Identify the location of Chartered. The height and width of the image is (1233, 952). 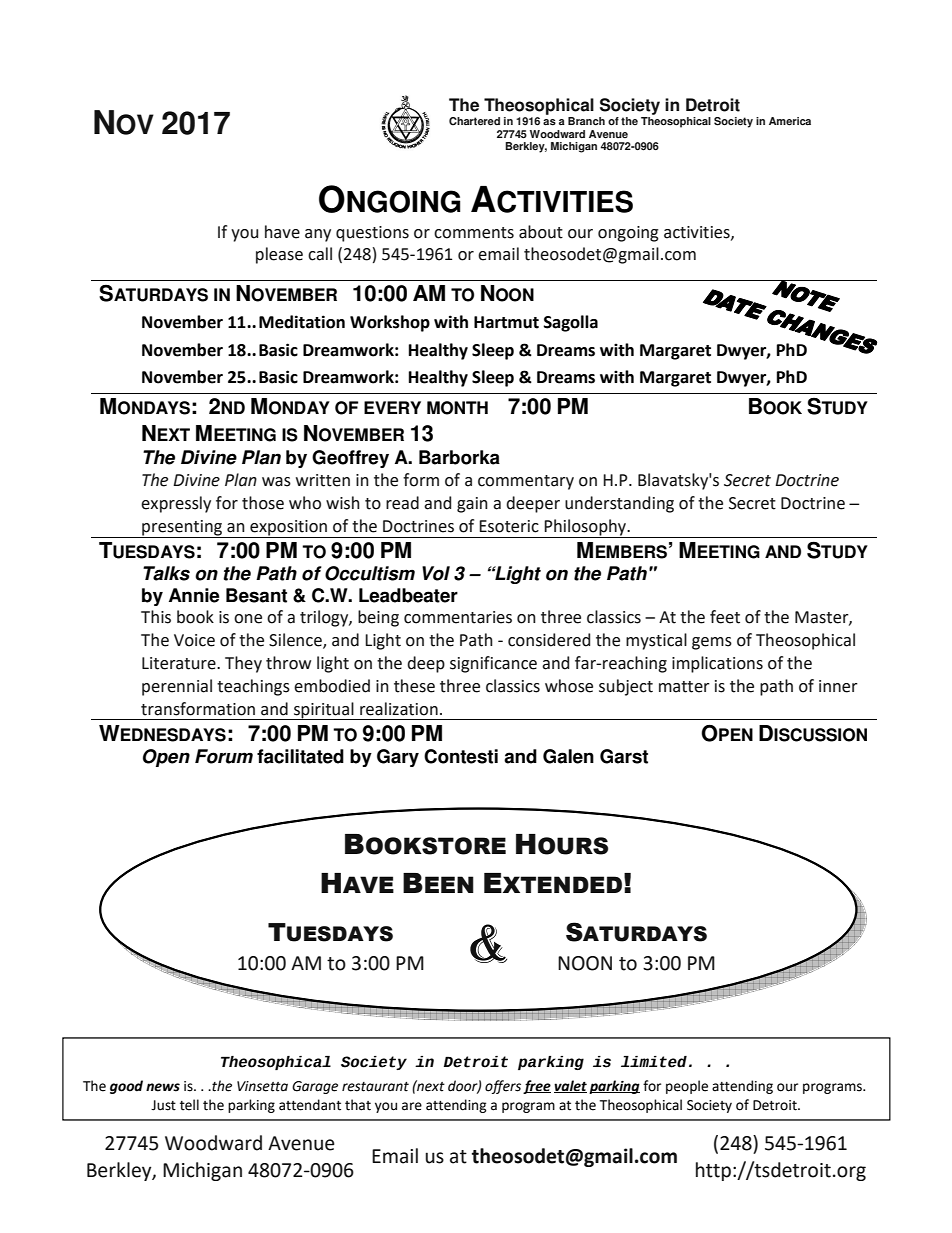
(474, 121).
